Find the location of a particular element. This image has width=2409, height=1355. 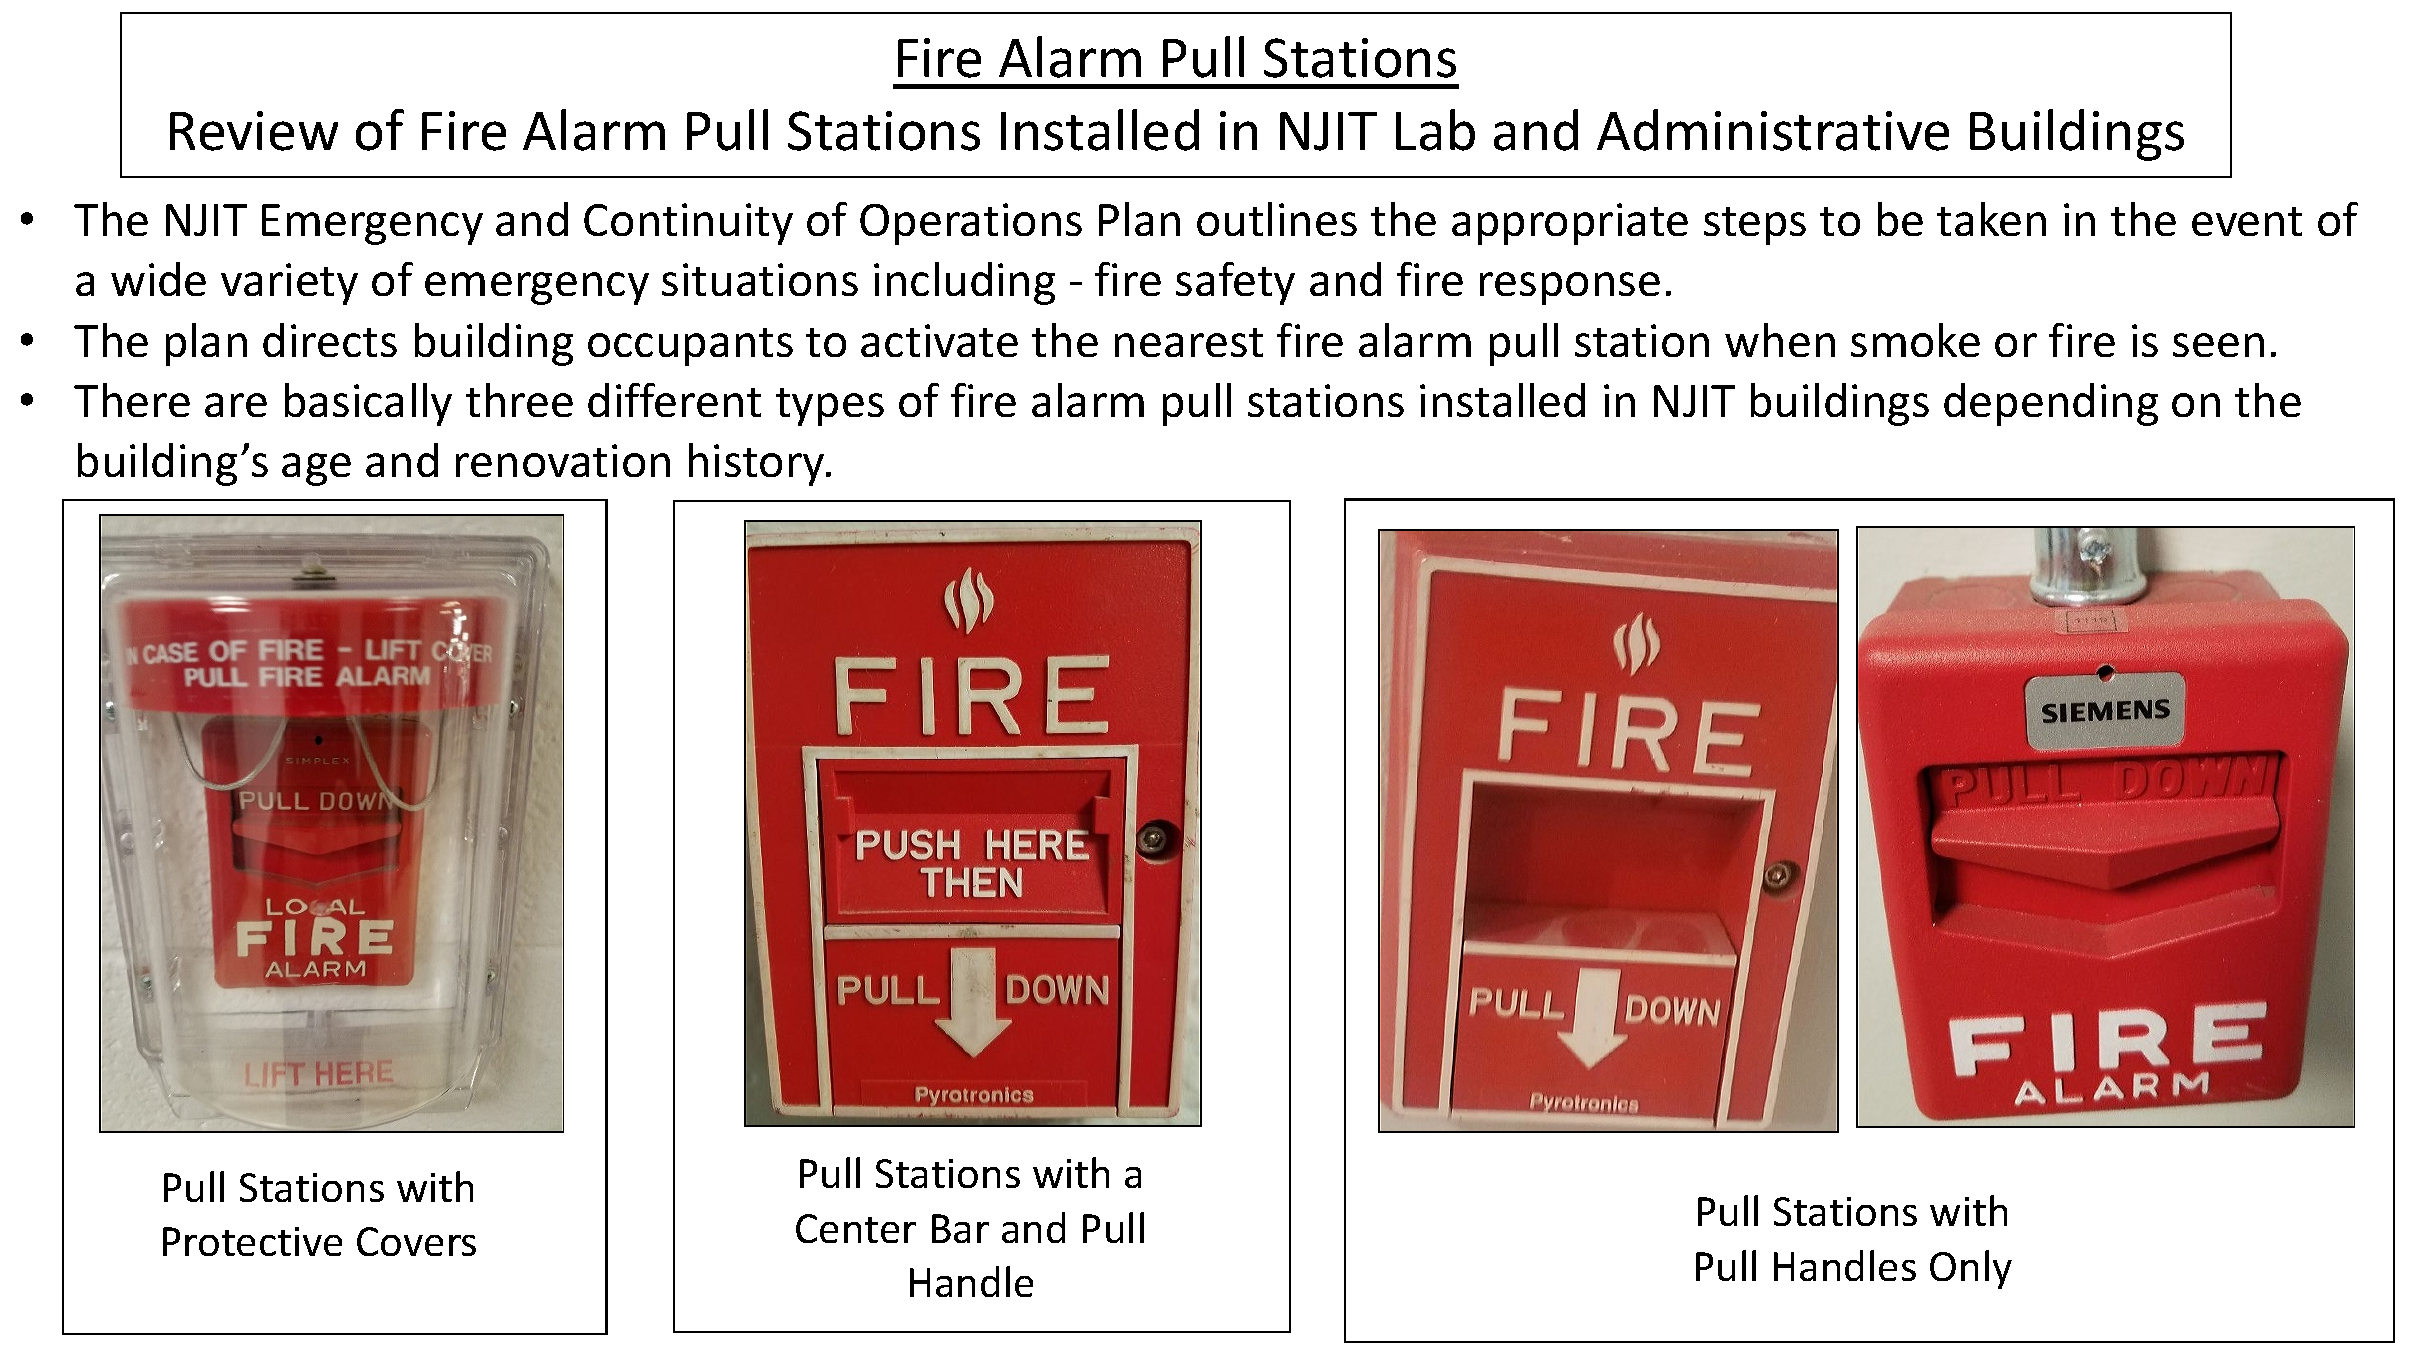

Center is located at coordinates (856, 1228).
